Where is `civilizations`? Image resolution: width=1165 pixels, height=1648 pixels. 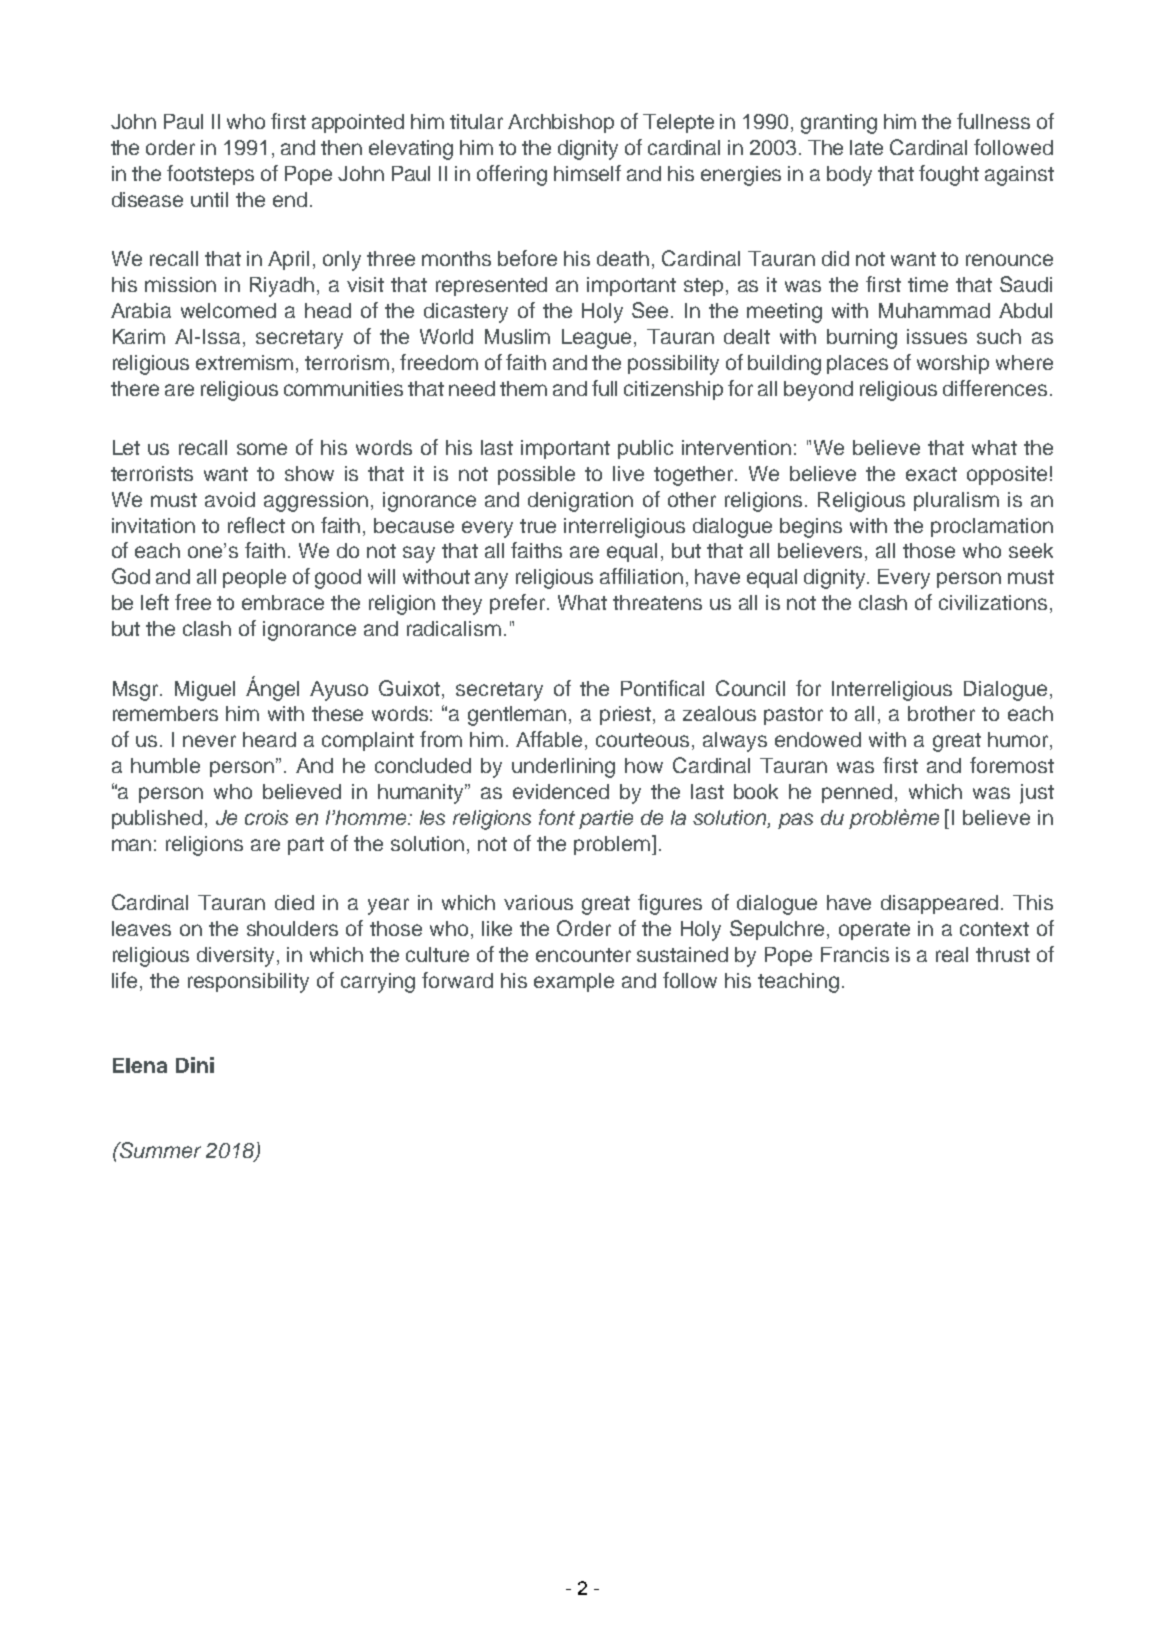
civilizations is located at coordinates (993, 602).
